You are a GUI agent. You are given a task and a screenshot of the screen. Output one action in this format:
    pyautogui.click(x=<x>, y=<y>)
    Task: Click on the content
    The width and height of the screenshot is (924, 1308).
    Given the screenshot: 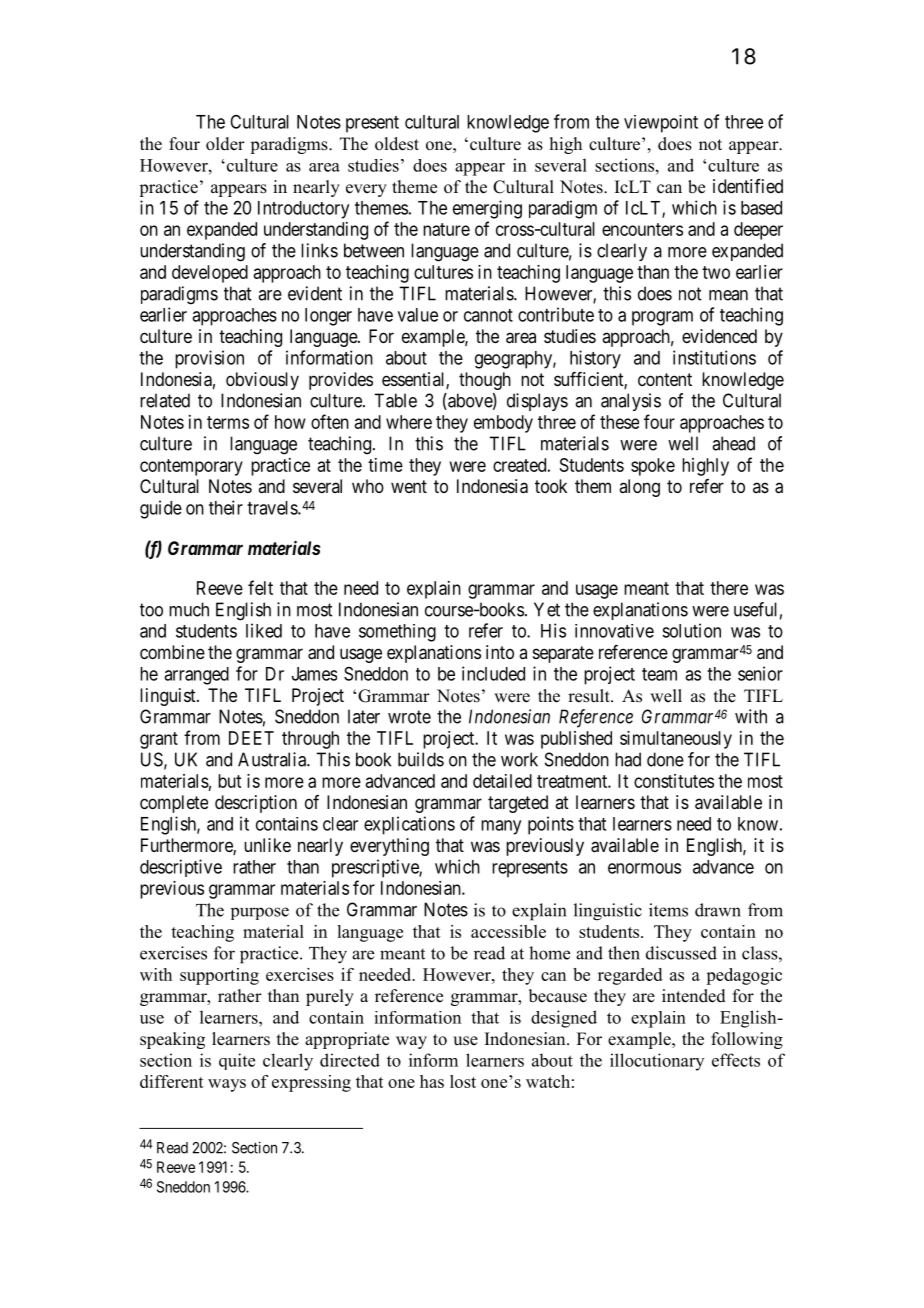 What is the action you would take?
    pyautogui.click(x=665, y=379)
